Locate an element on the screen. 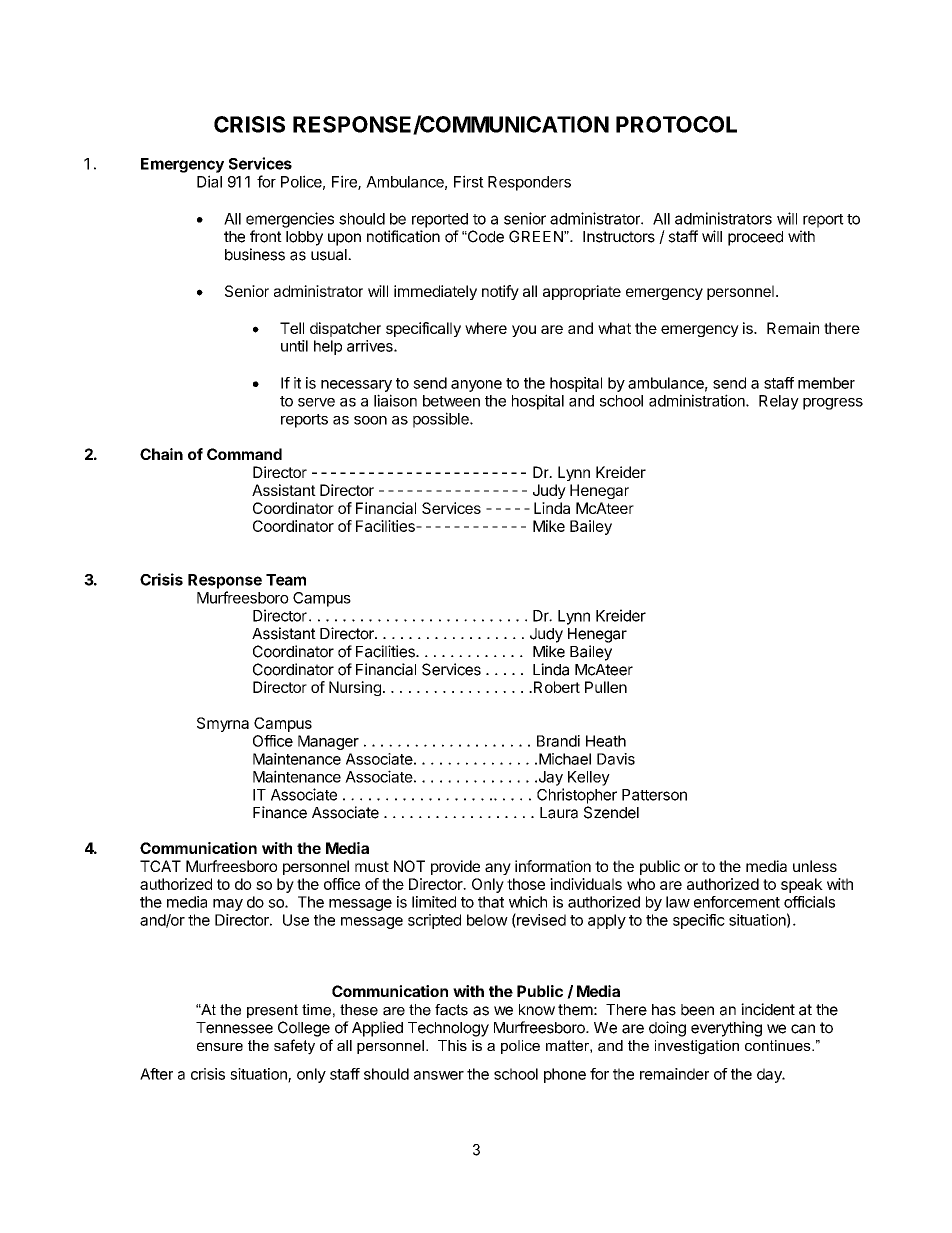  Robert is located at coordinates (557, 687).
